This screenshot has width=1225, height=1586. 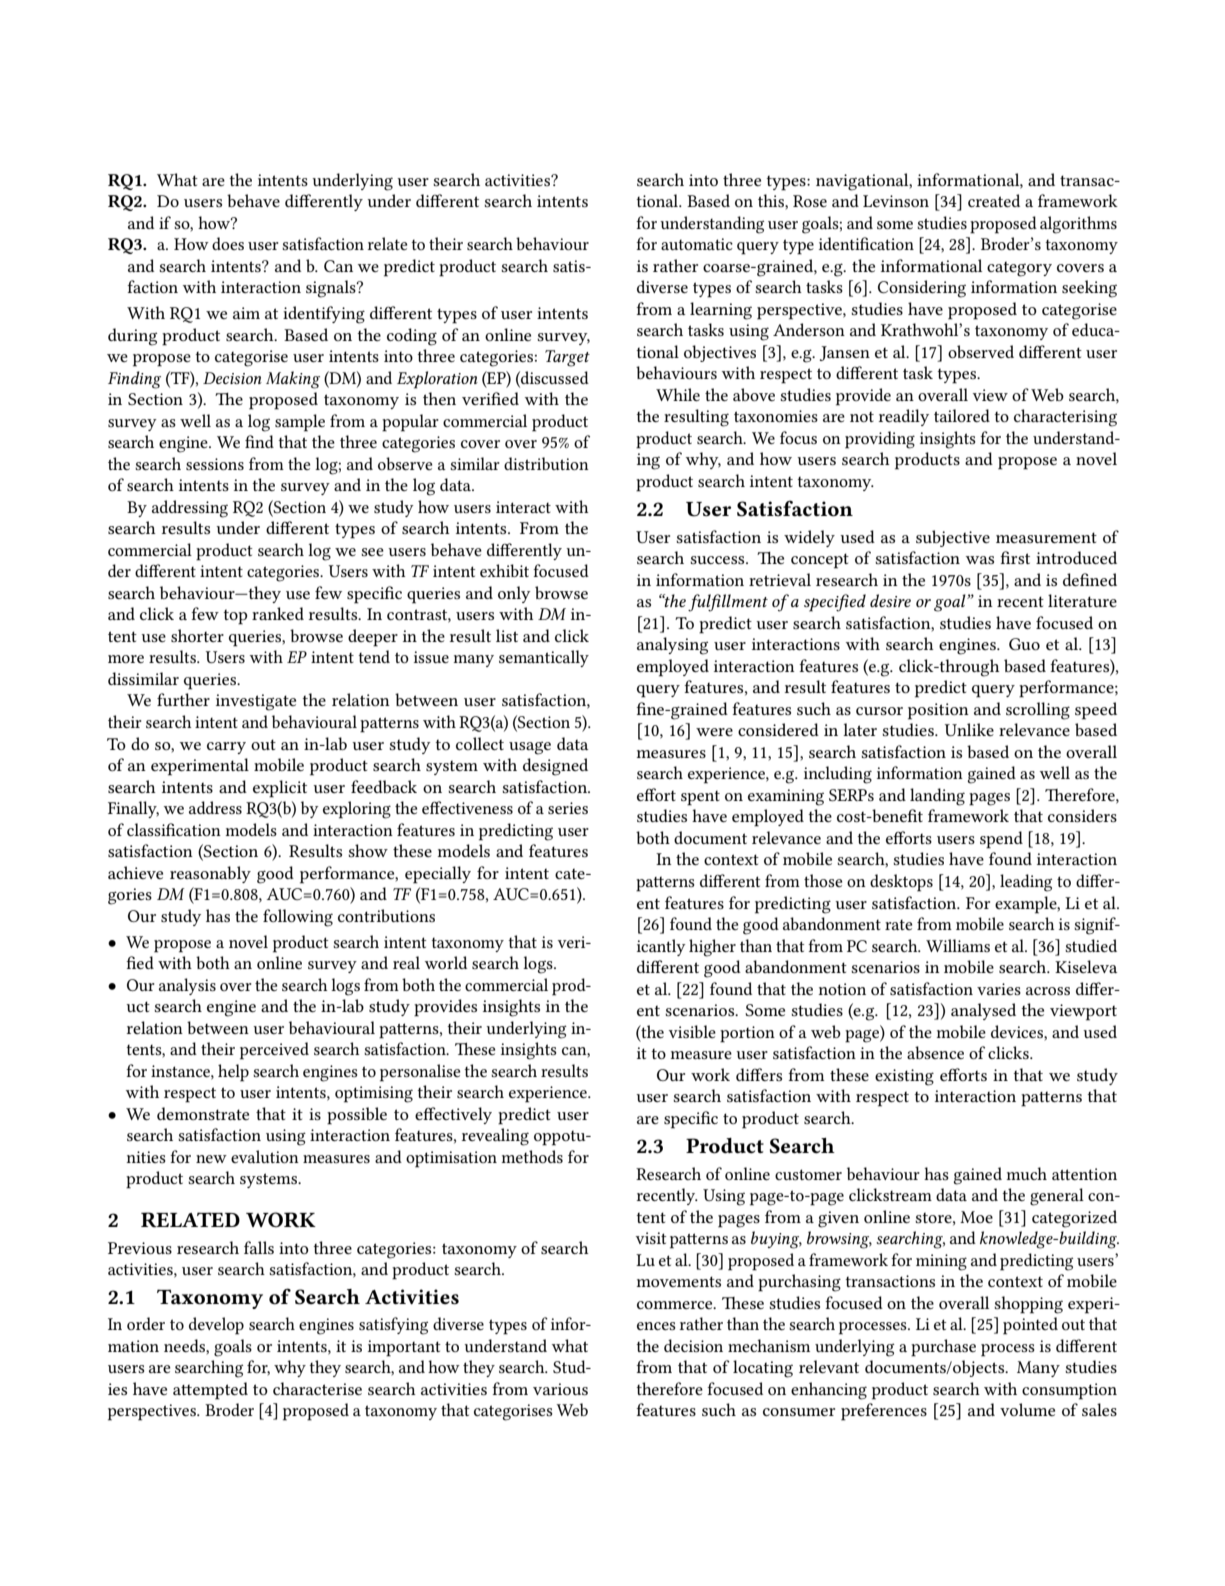 I want to click on created, so click(x=994, y=200).
